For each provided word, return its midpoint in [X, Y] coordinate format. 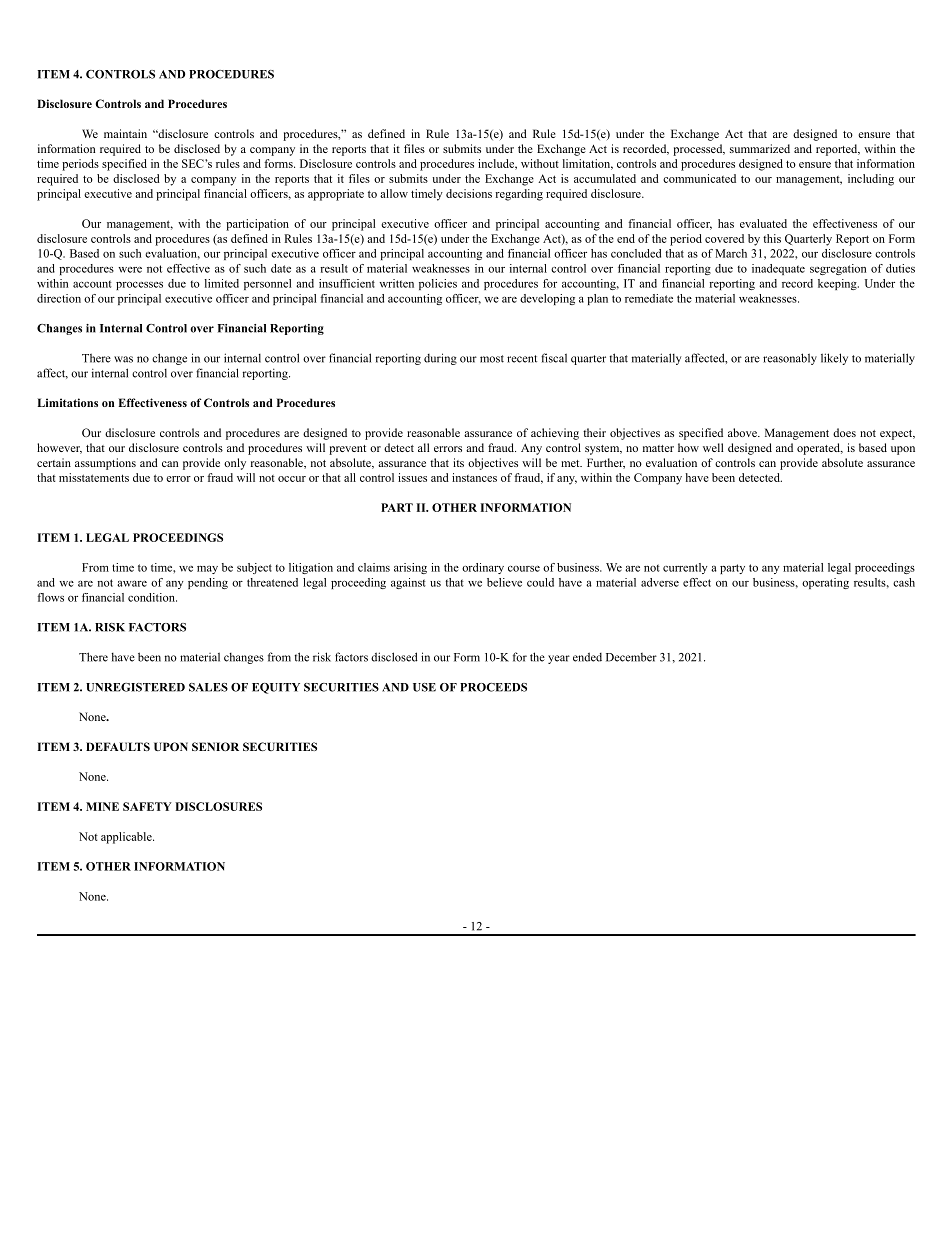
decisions [469, 193]
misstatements [94, 477]
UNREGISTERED [135, 687]
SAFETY [147, 806]
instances [474, 477]
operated [819, 449]
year [559, 659]
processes [139, 285]
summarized [760, 148]
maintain [125, 133]
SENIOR [215, 746]
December [631, 657]
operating [825, 583]
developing [547, 299]
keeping [838, 284]
